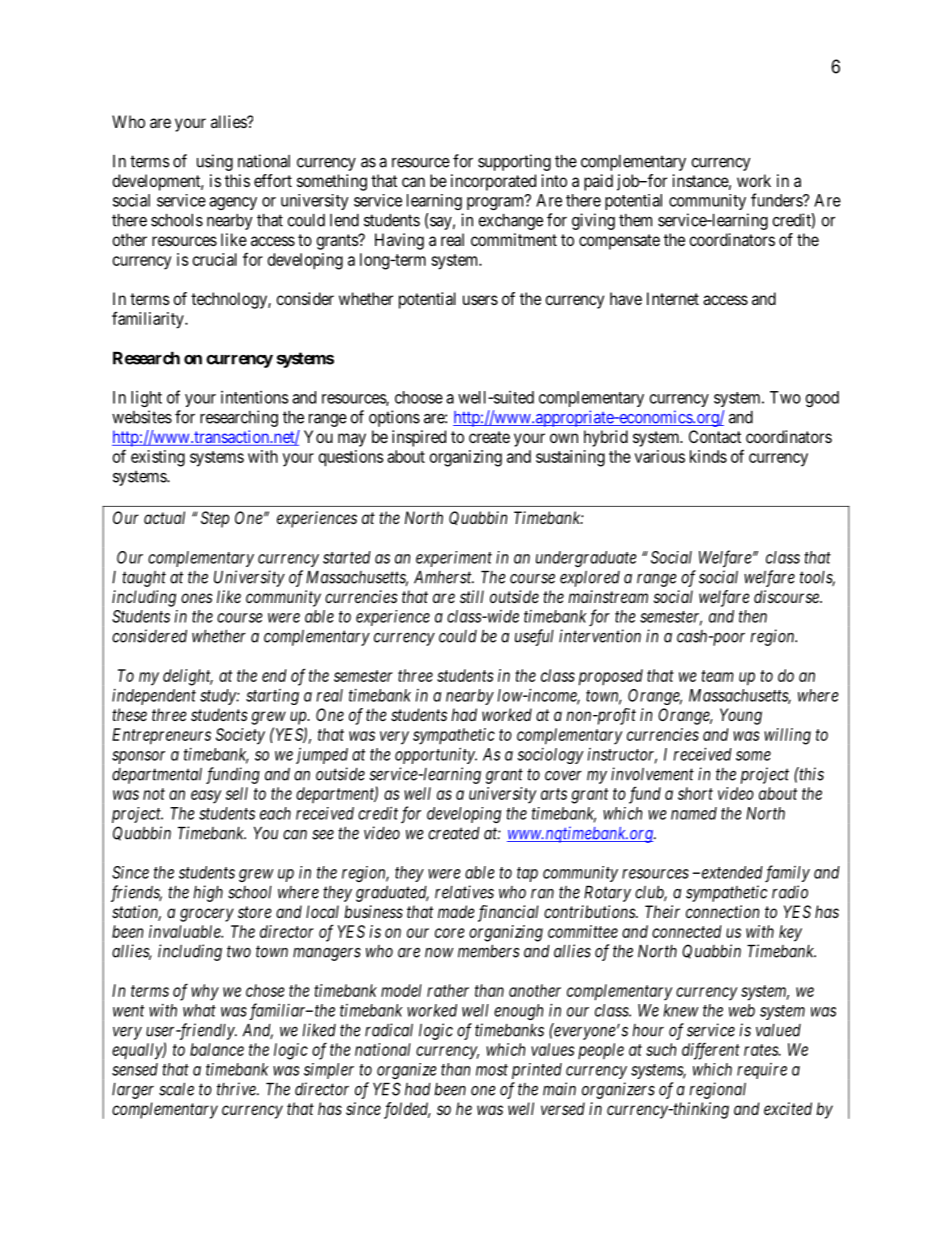 The image size is (952, 1233). I want to click on most, so click(492, 1070).
